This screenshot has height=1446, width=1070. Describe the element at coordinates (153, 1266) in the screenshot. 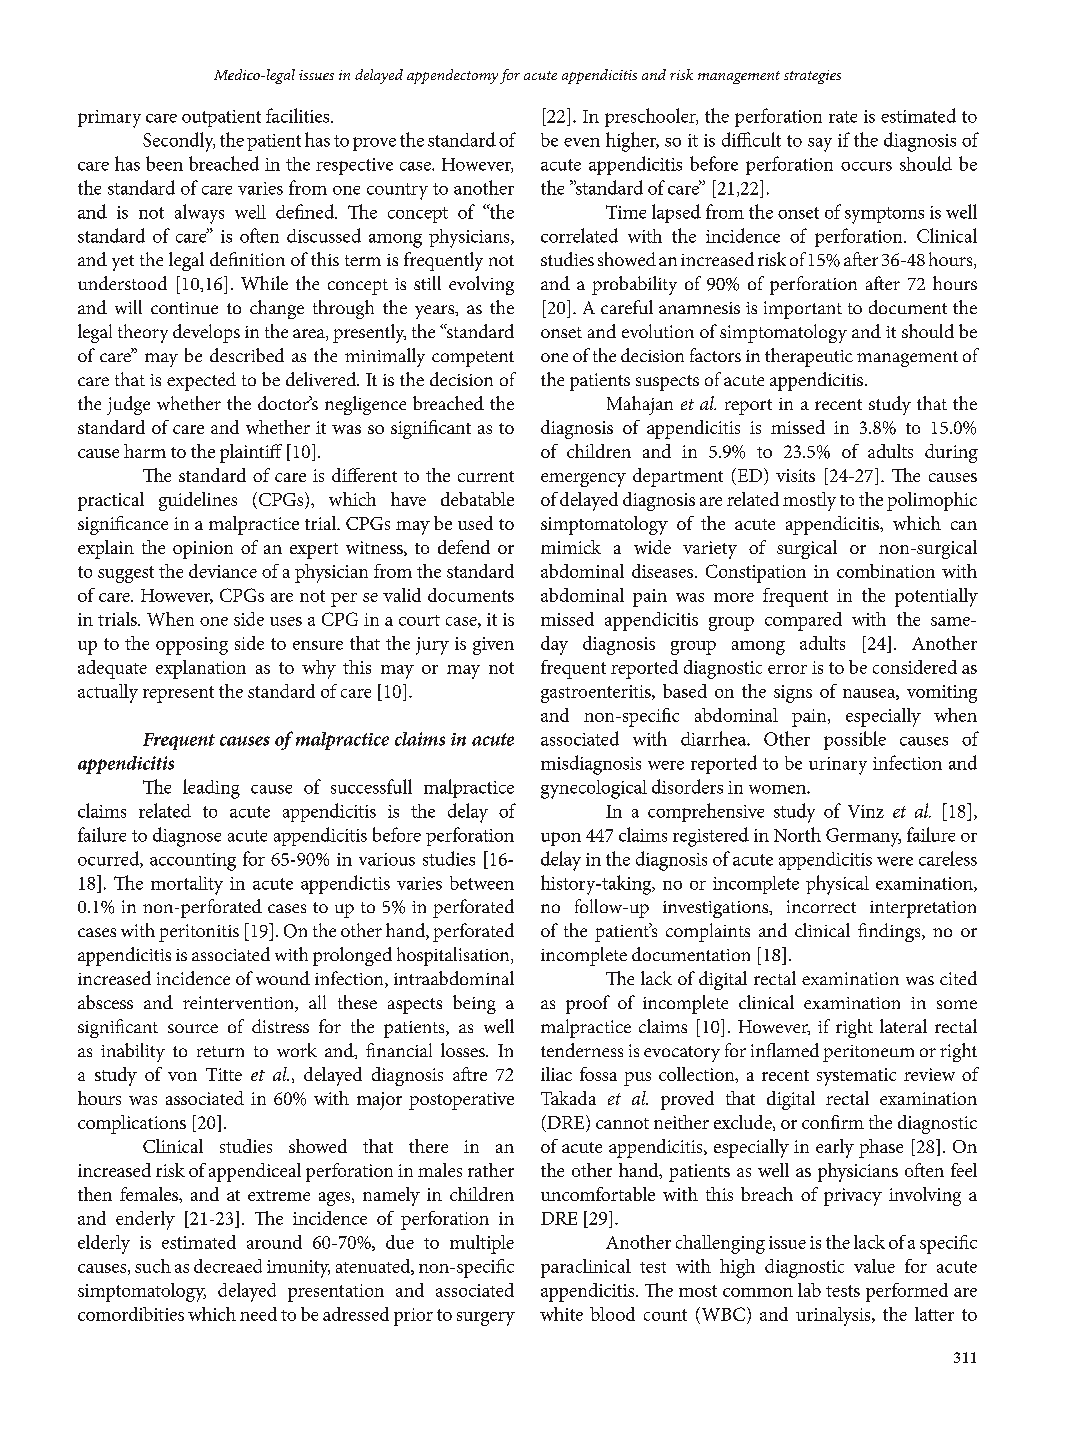

I see `such` at that location.
